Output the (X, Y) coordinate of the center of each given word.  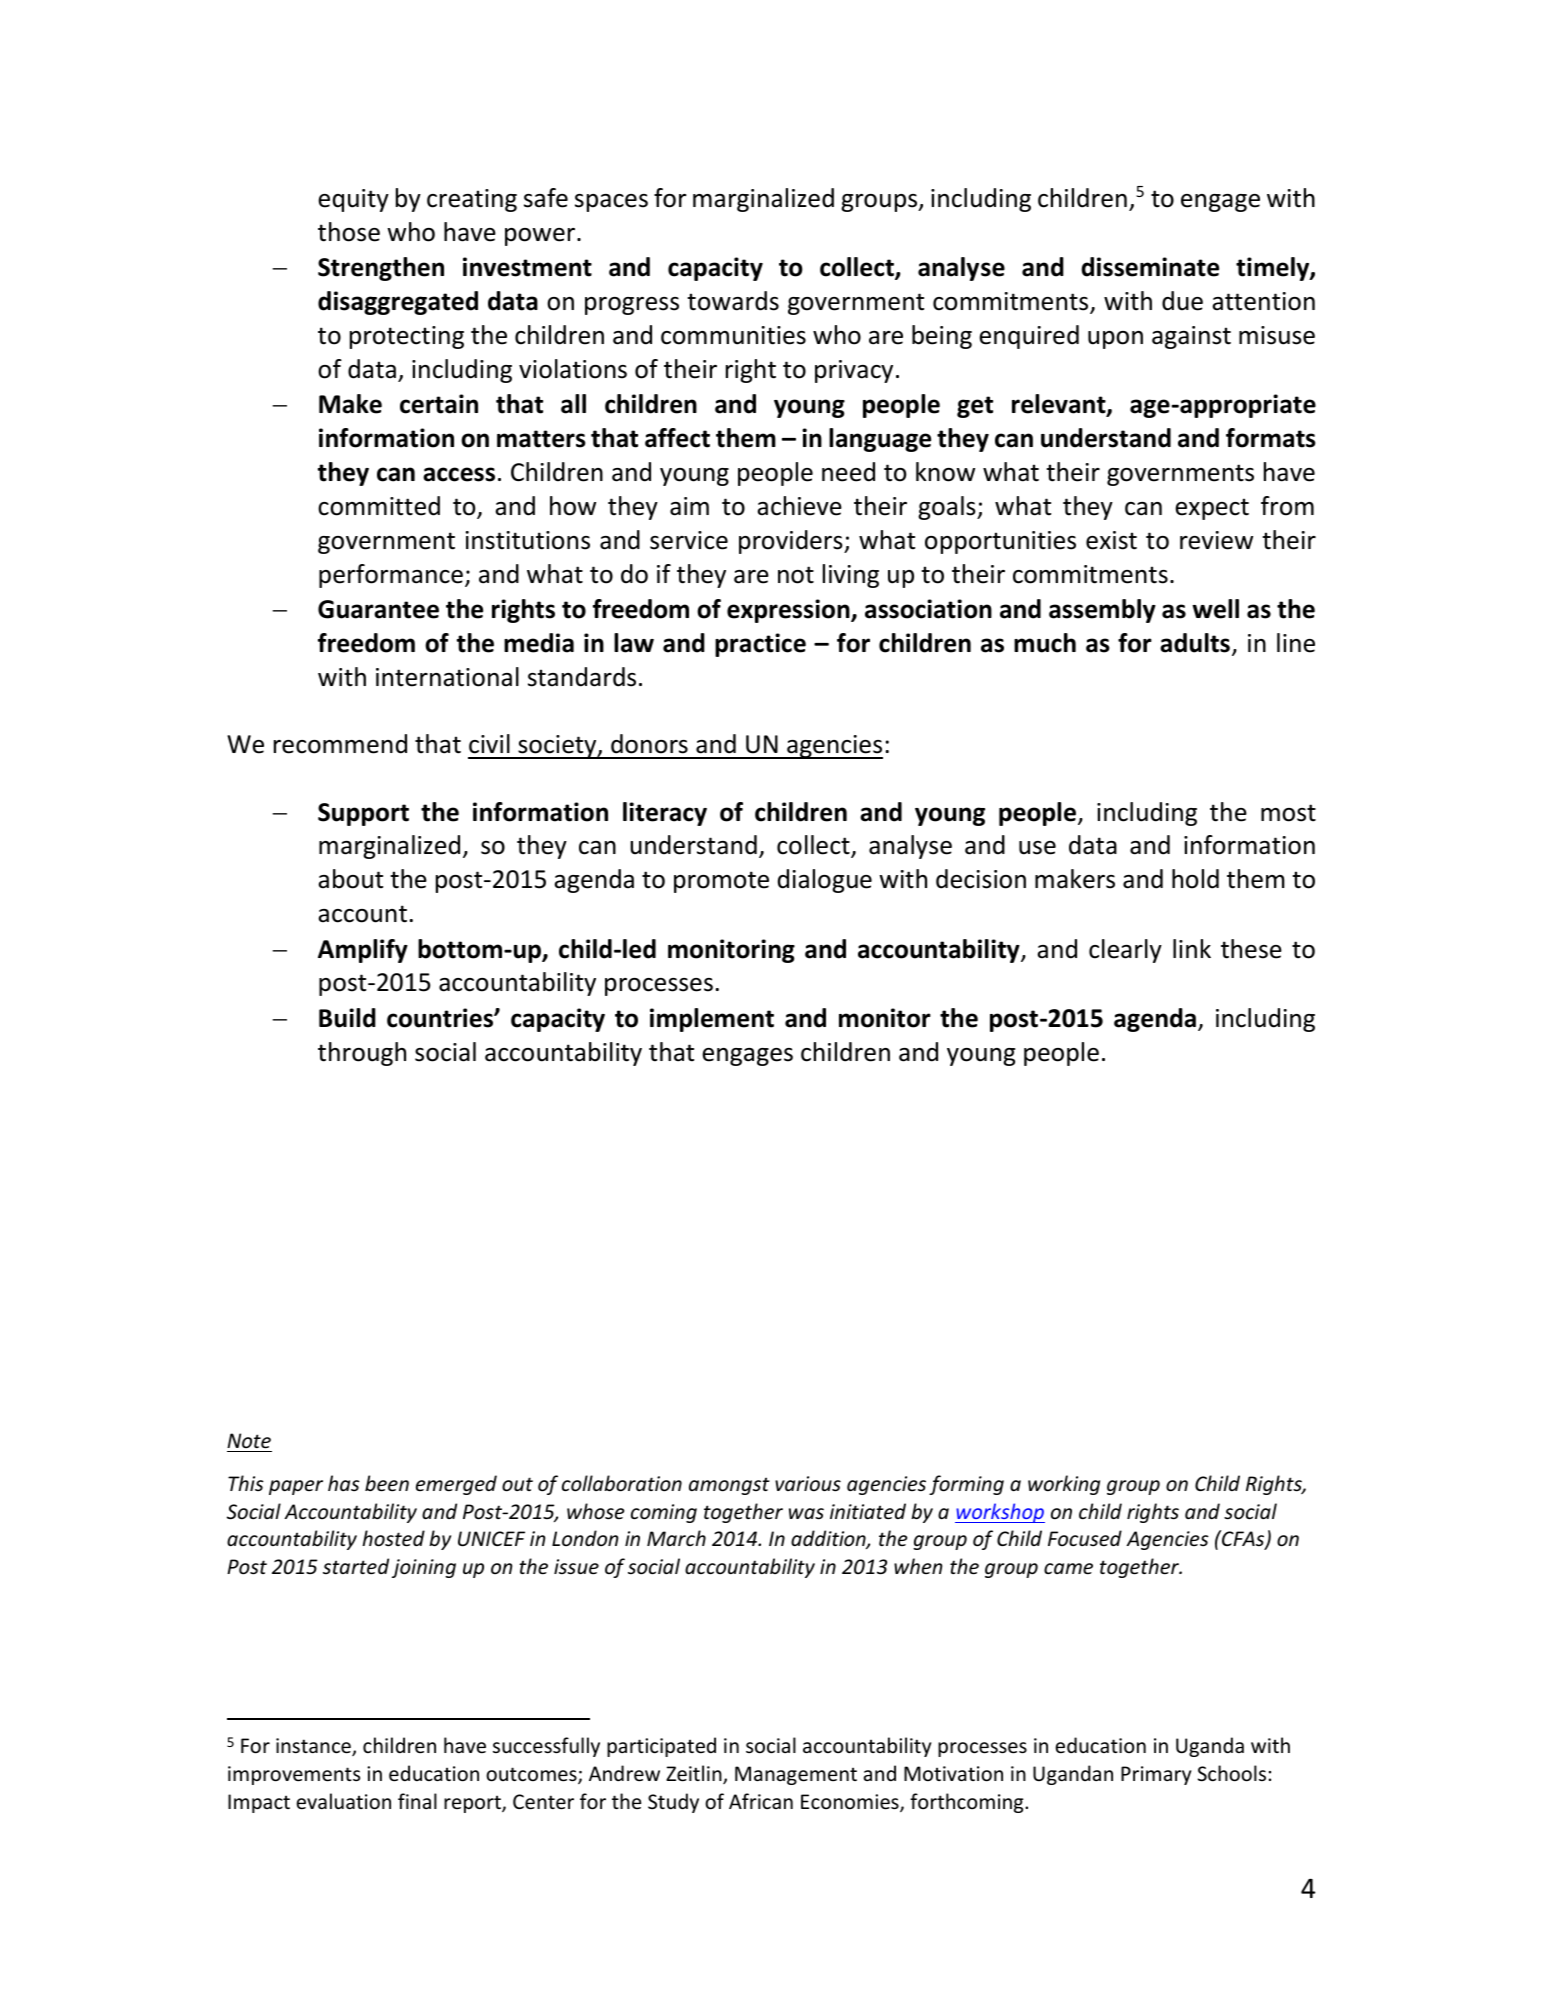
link (1192, 948)
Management (796, 1775)
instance (314, 1747)
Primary (1156, 1775)
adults (1195, 643)
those (349, 232)
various (808, 1484)
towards (733, 301)
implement (712, 1020)
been (387, 1483)
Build (347, 1018)
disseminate (1150, 267)
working (1064, 1485)
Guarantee (378, 609)
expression (789, 611)
